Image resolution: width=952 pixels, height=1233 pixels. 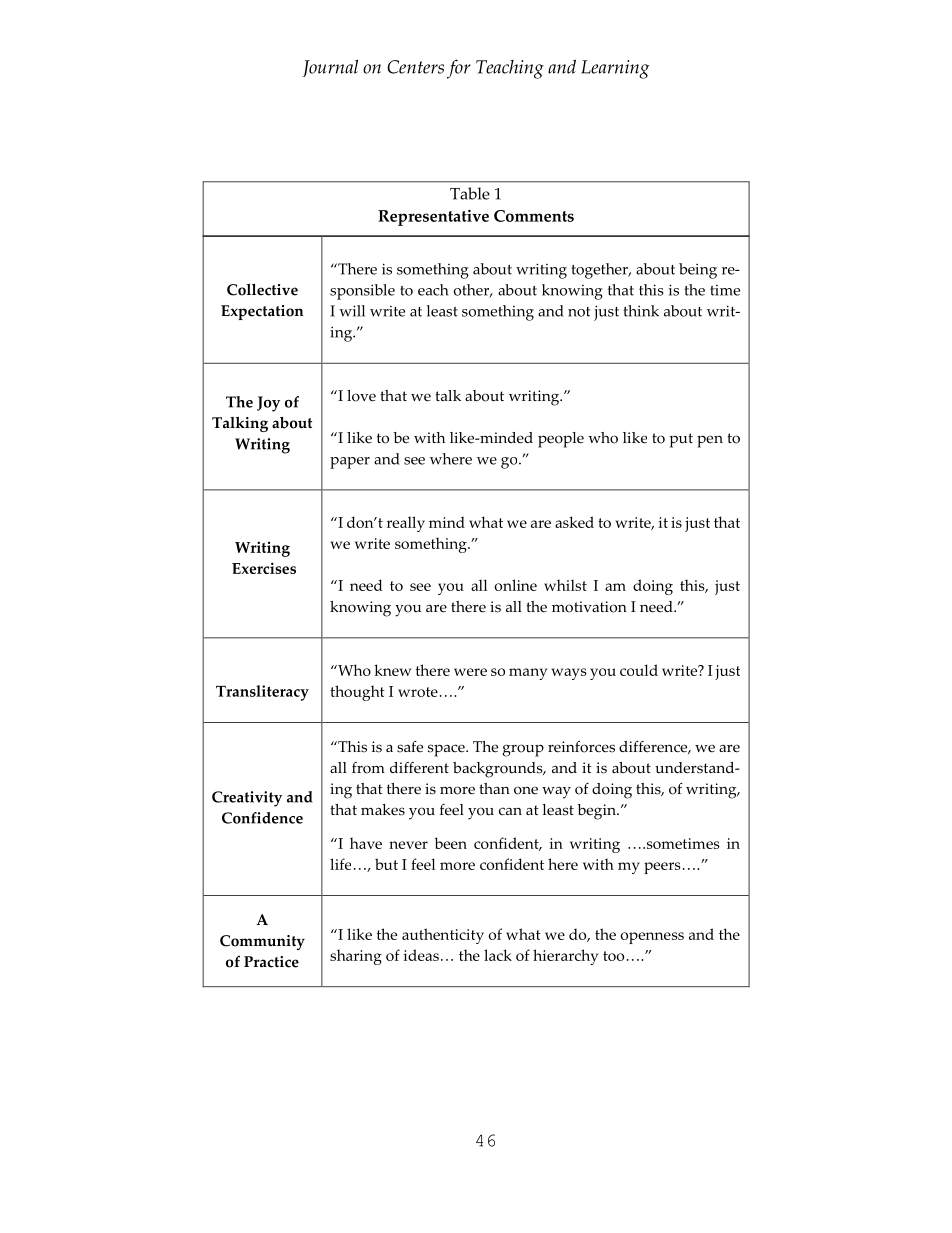 What do you see at coordinates (264, 568) in the screenshot?
I see `Exercises` at bounding box center [264, 568].
